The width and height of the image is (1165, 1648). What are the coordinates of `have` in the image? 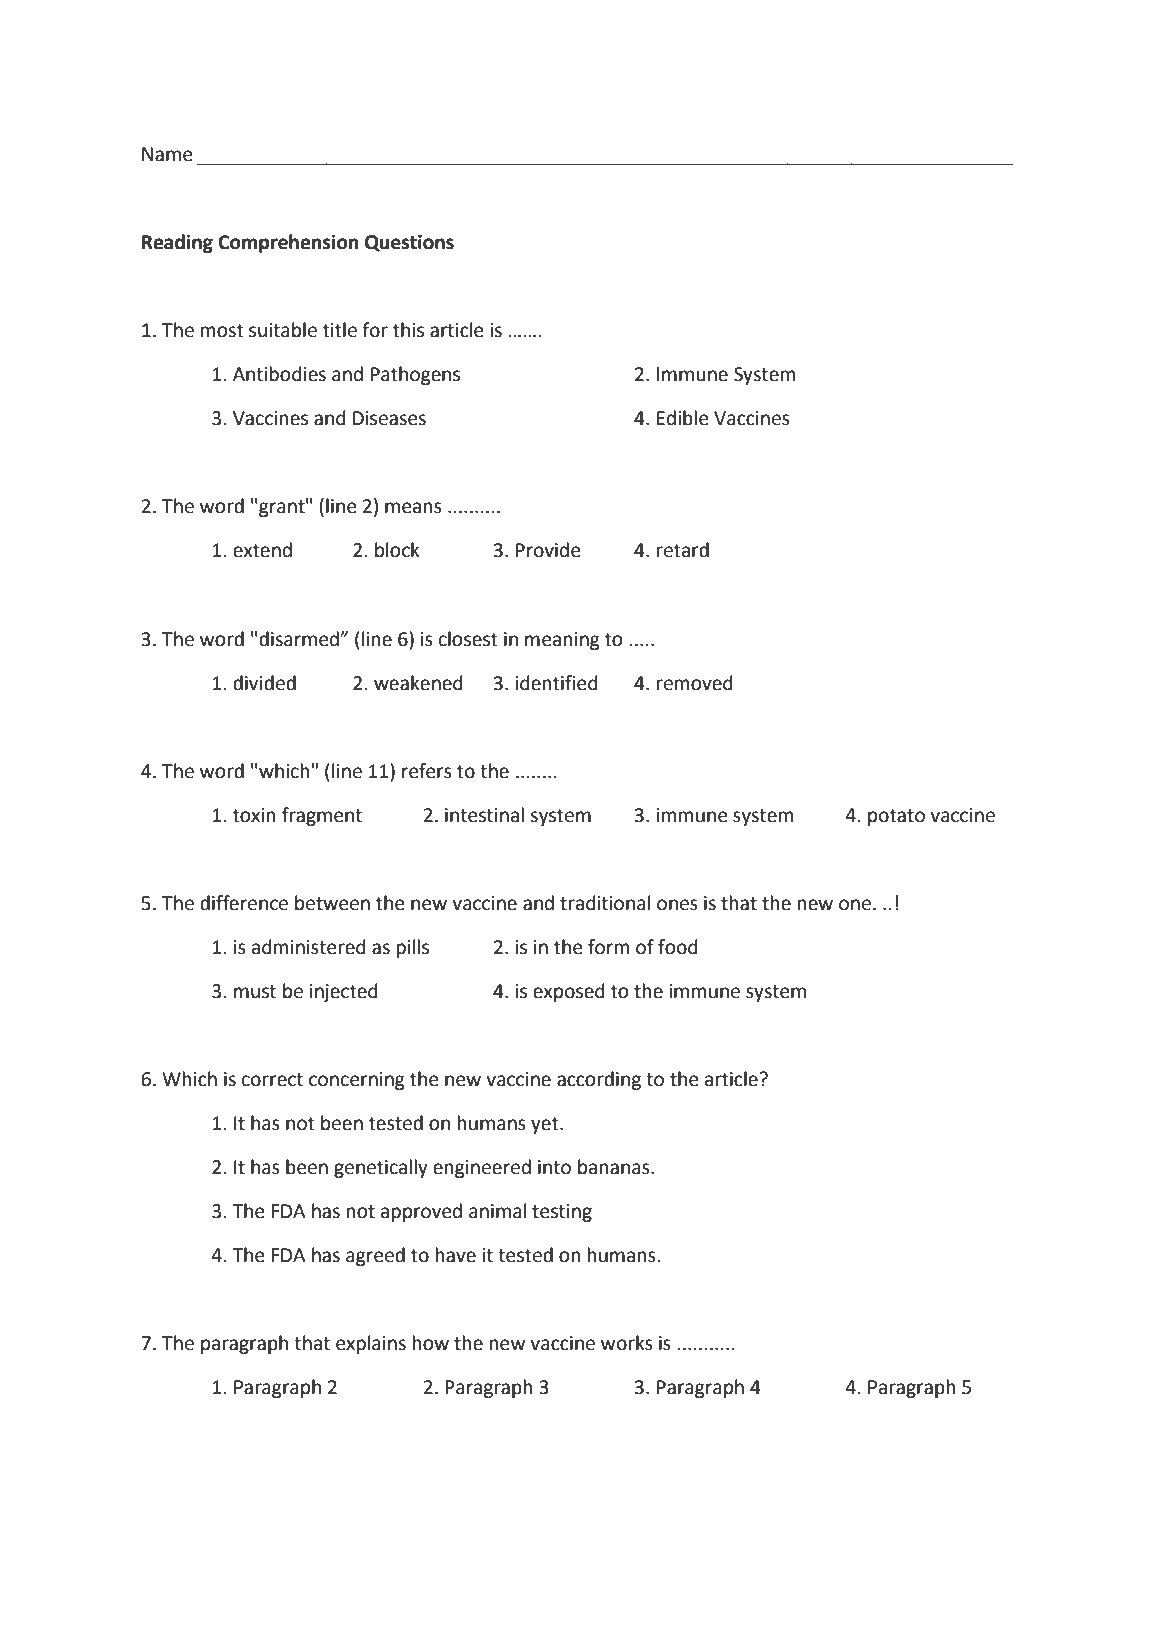 It's located at (456, 1255).
